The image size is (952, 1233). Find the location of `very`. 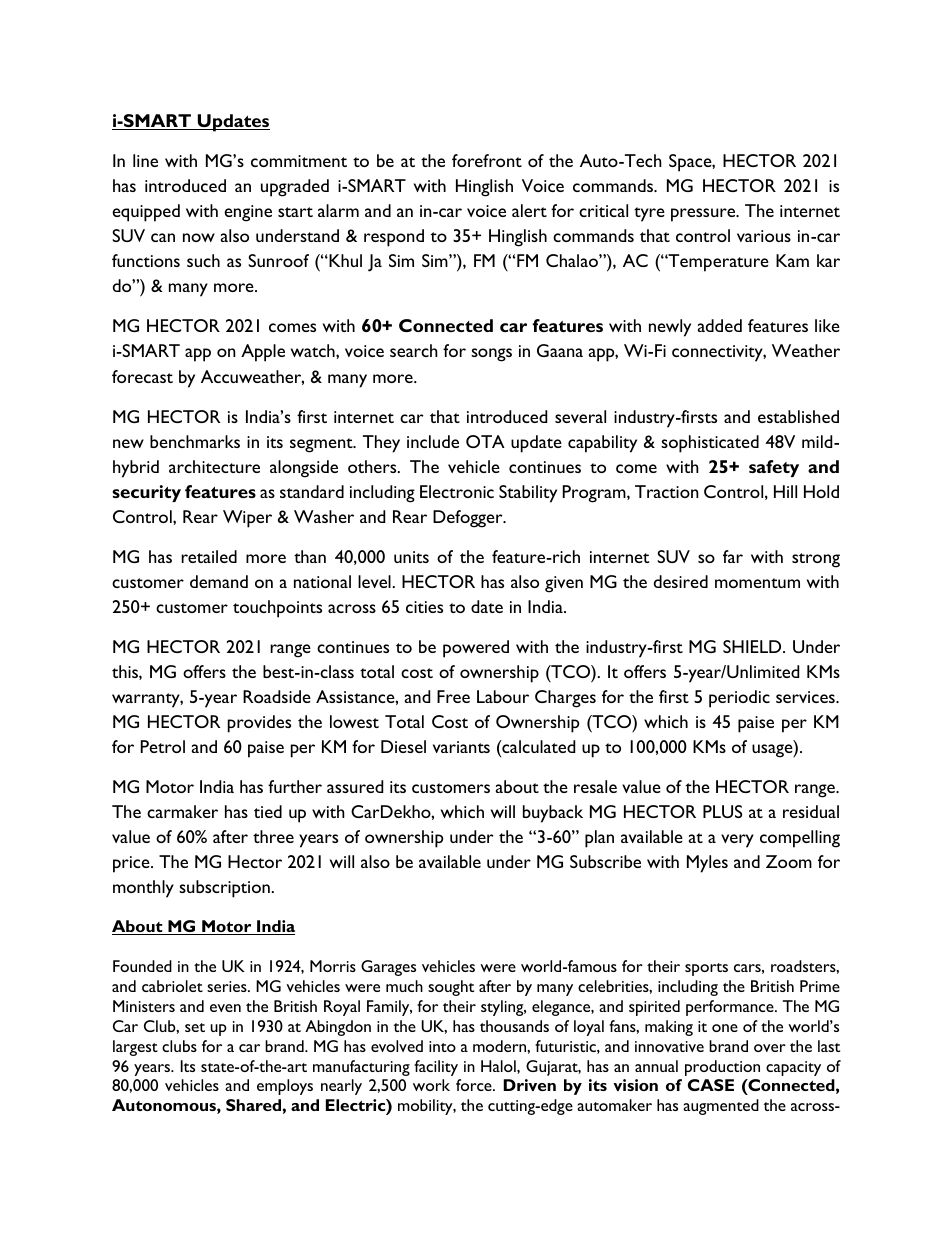

very is located at coordinates (737, 841).
